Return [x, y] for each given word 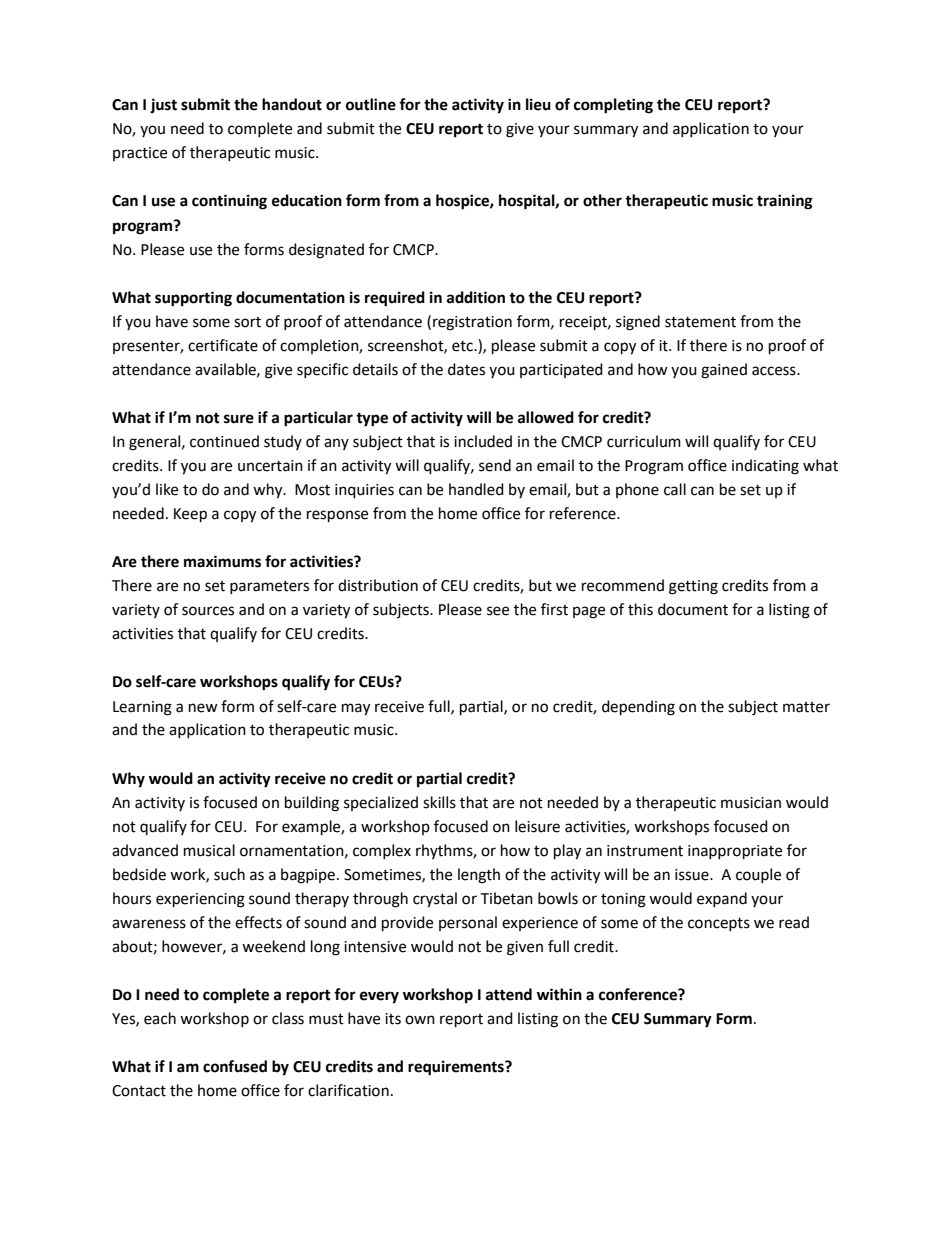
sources [208, 611]
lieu [538, 104]
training [785, 202]
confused [235, 1066]
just [163, 105]
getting [693, 587]
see [498, 611]
